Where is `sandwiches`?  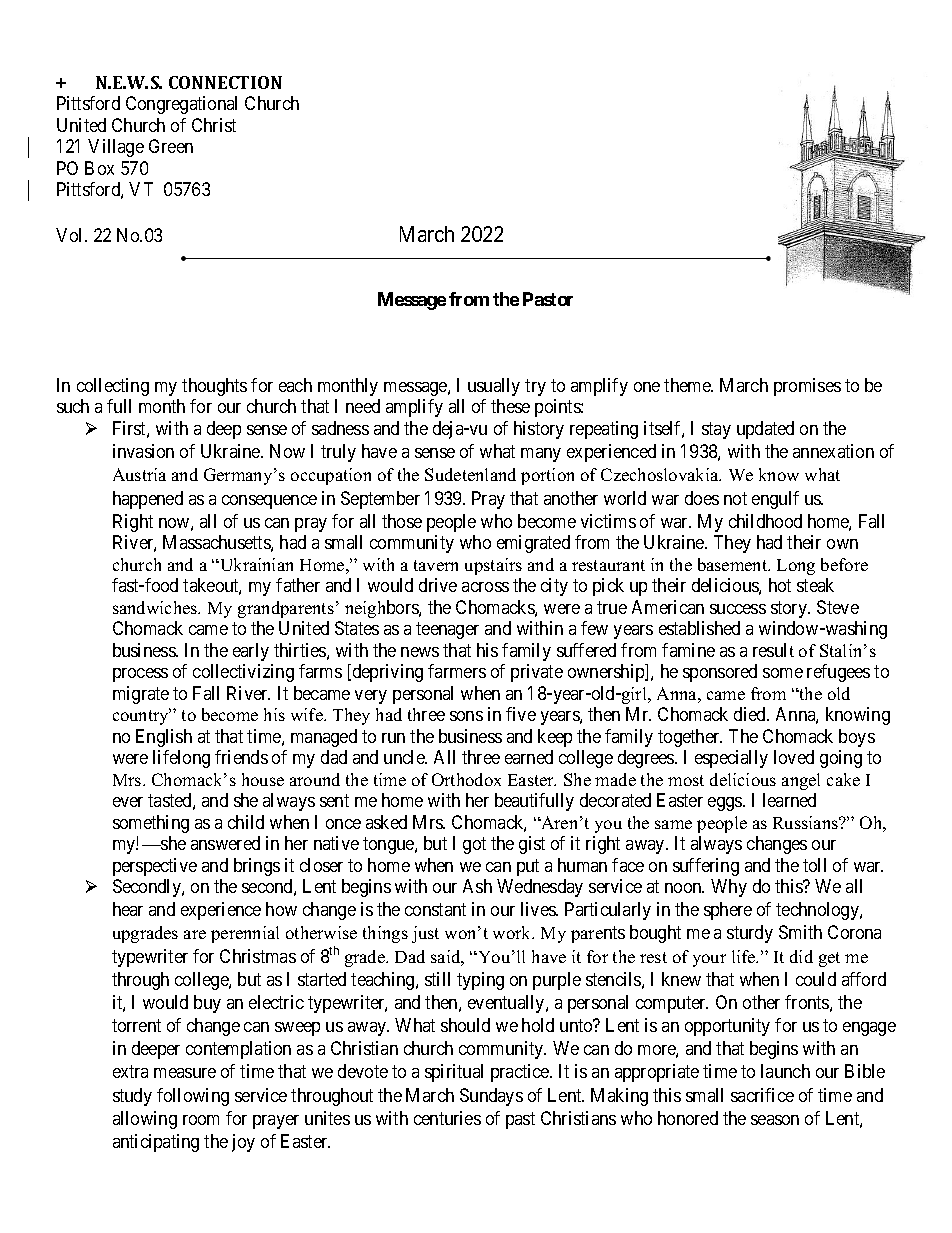
sandwiches is located at coordinates (156, 607).
